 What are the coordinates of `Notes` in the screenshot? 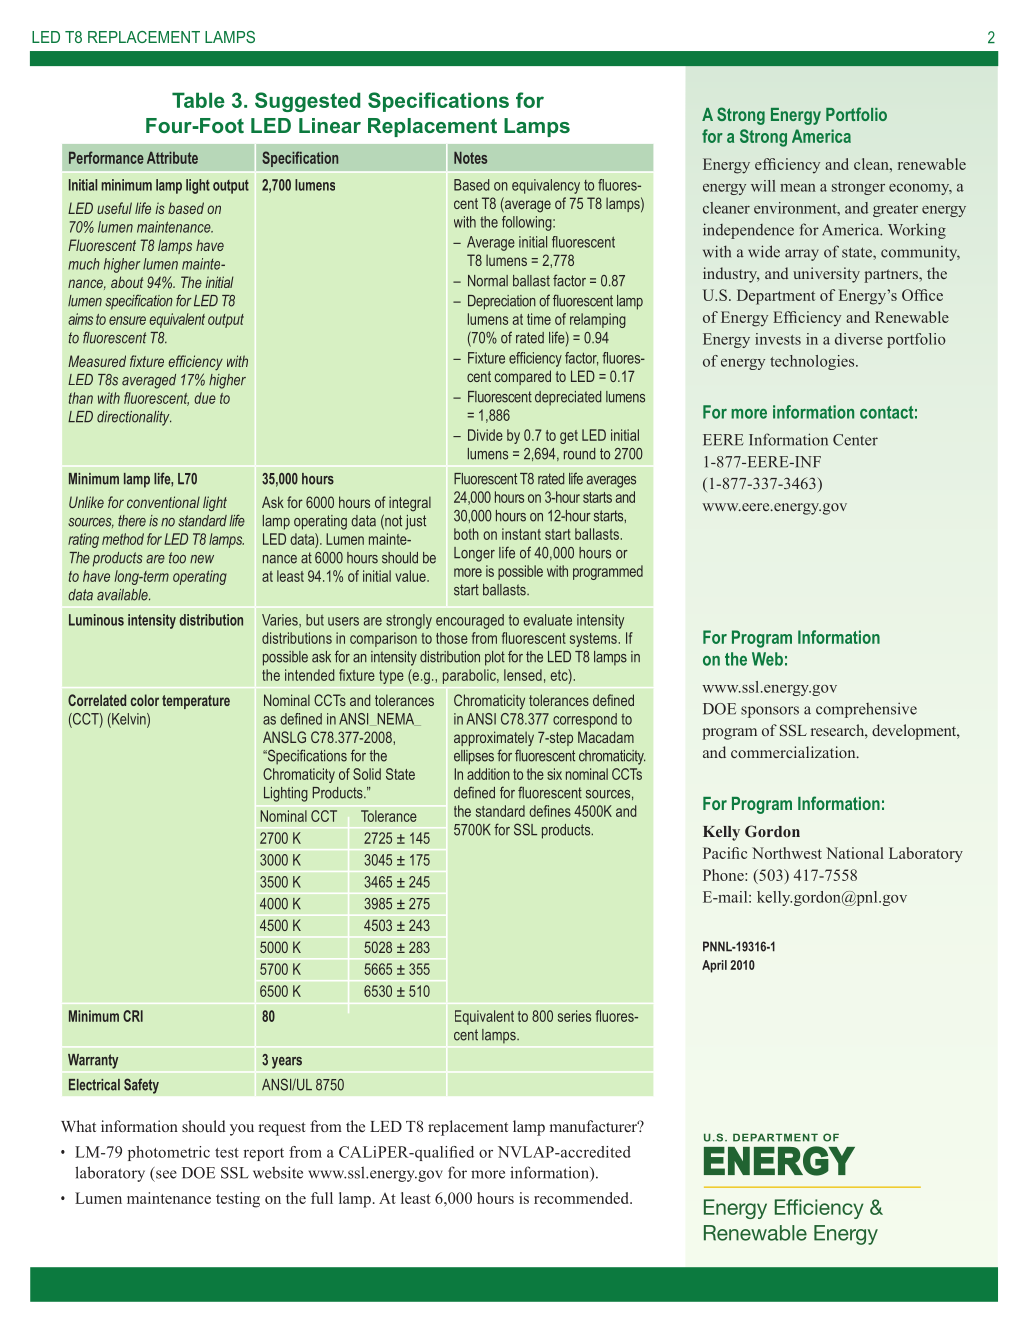 It's located at (470, 158).
